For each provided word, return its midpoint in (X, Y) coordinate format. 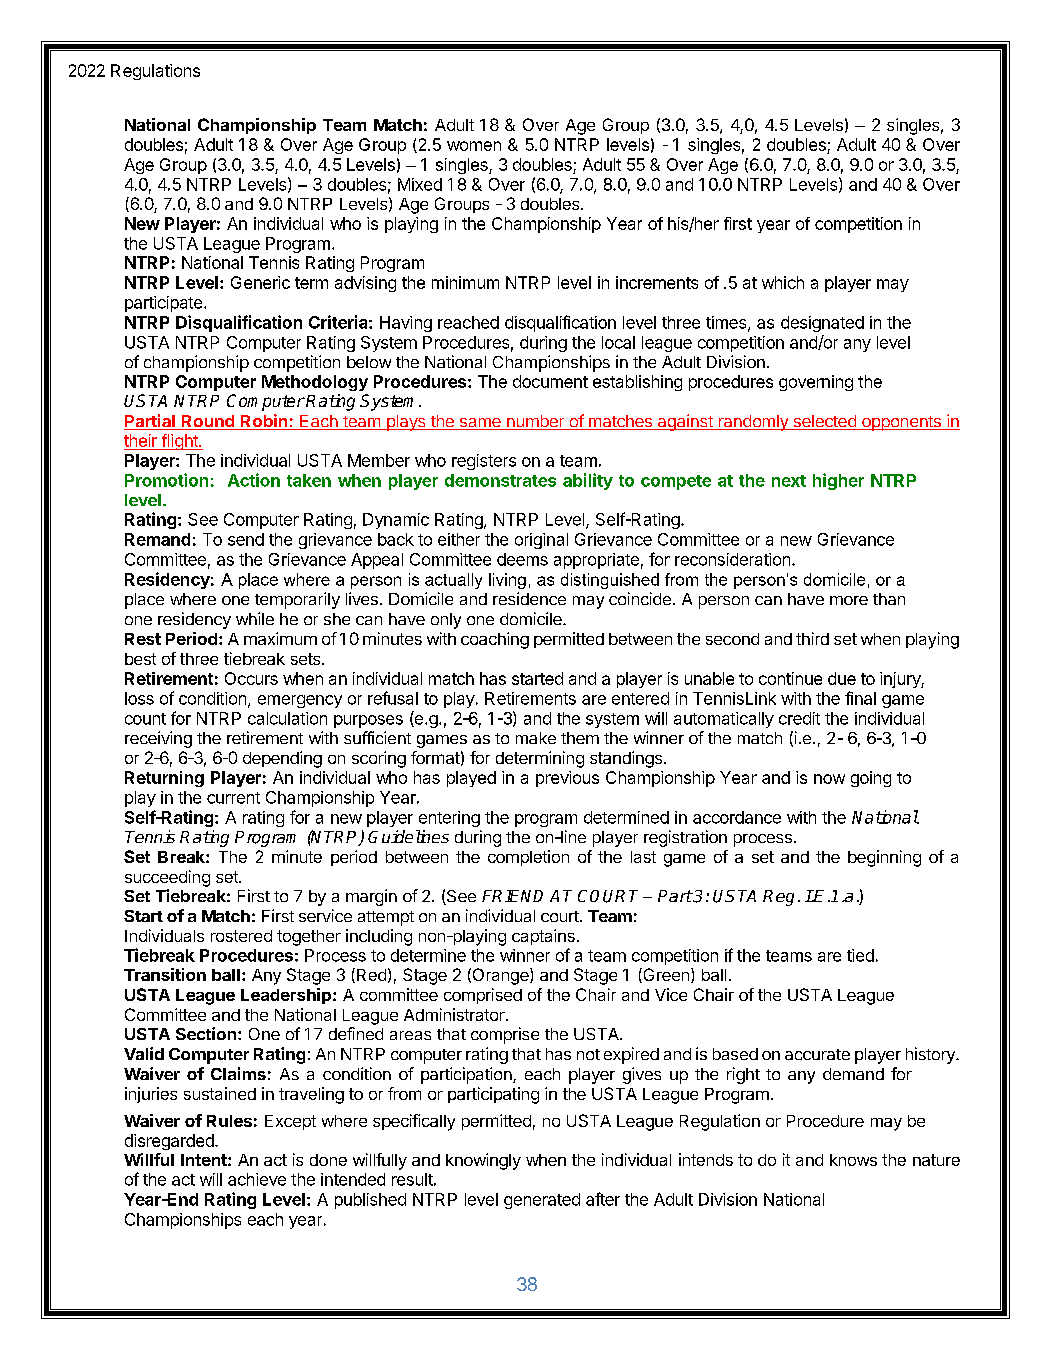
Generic (260, 282)
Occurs (251, 678)
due (842, 678)
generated (542, 1201)
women (474, 146)
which (783, 282)
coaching (495, 640)
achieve (257, 1179)
